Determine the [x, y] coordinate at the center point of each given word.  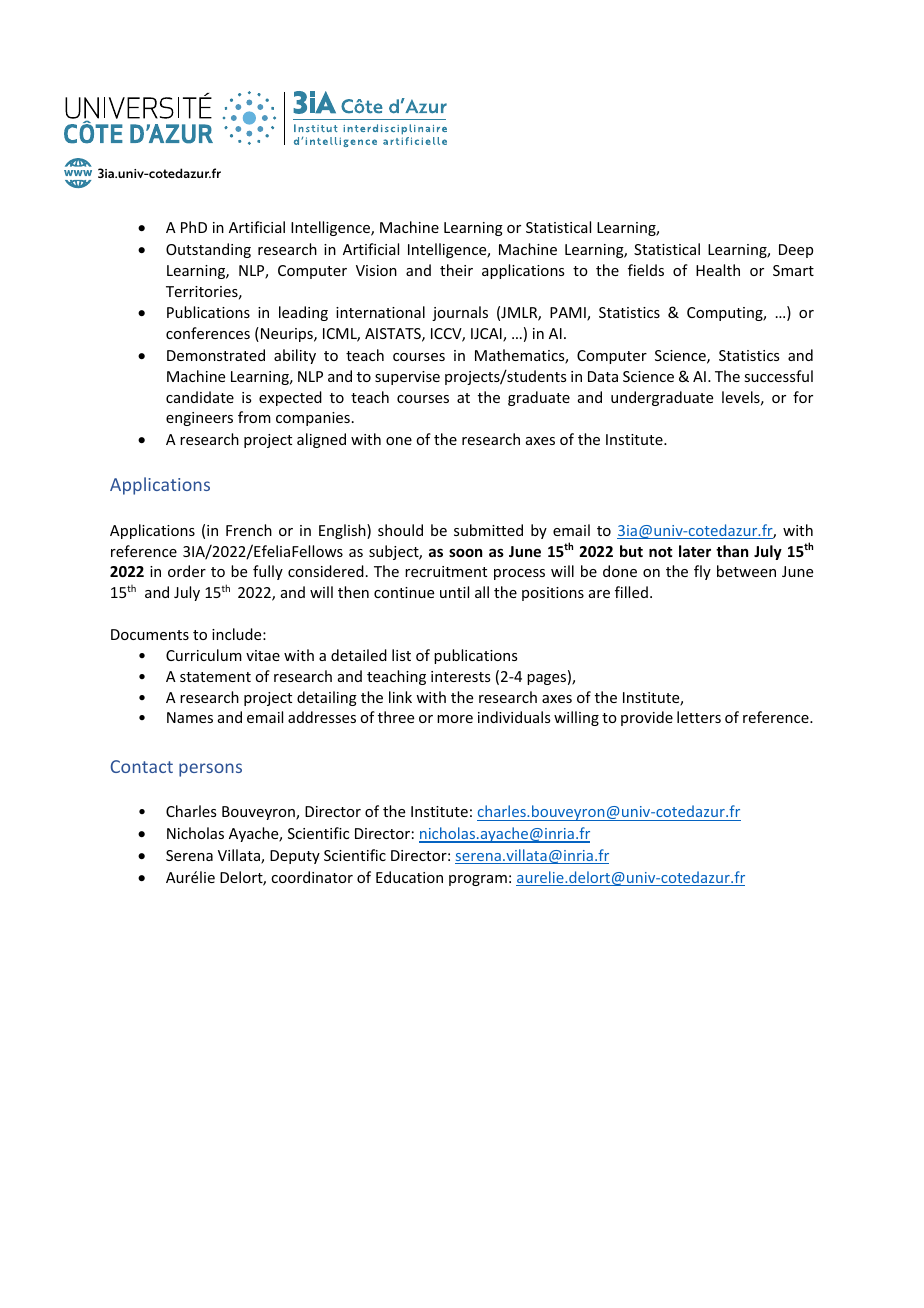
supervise [407, 378]
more [455, 719]
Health [718, 270]
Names [190, 717]
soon [465, 552]
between [746, 571]
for [803, 397]
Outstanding [208, 250]
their [456, 270]
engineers [199, 419]
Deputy [295, 857]
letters [699, 717]
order [187, 571]
